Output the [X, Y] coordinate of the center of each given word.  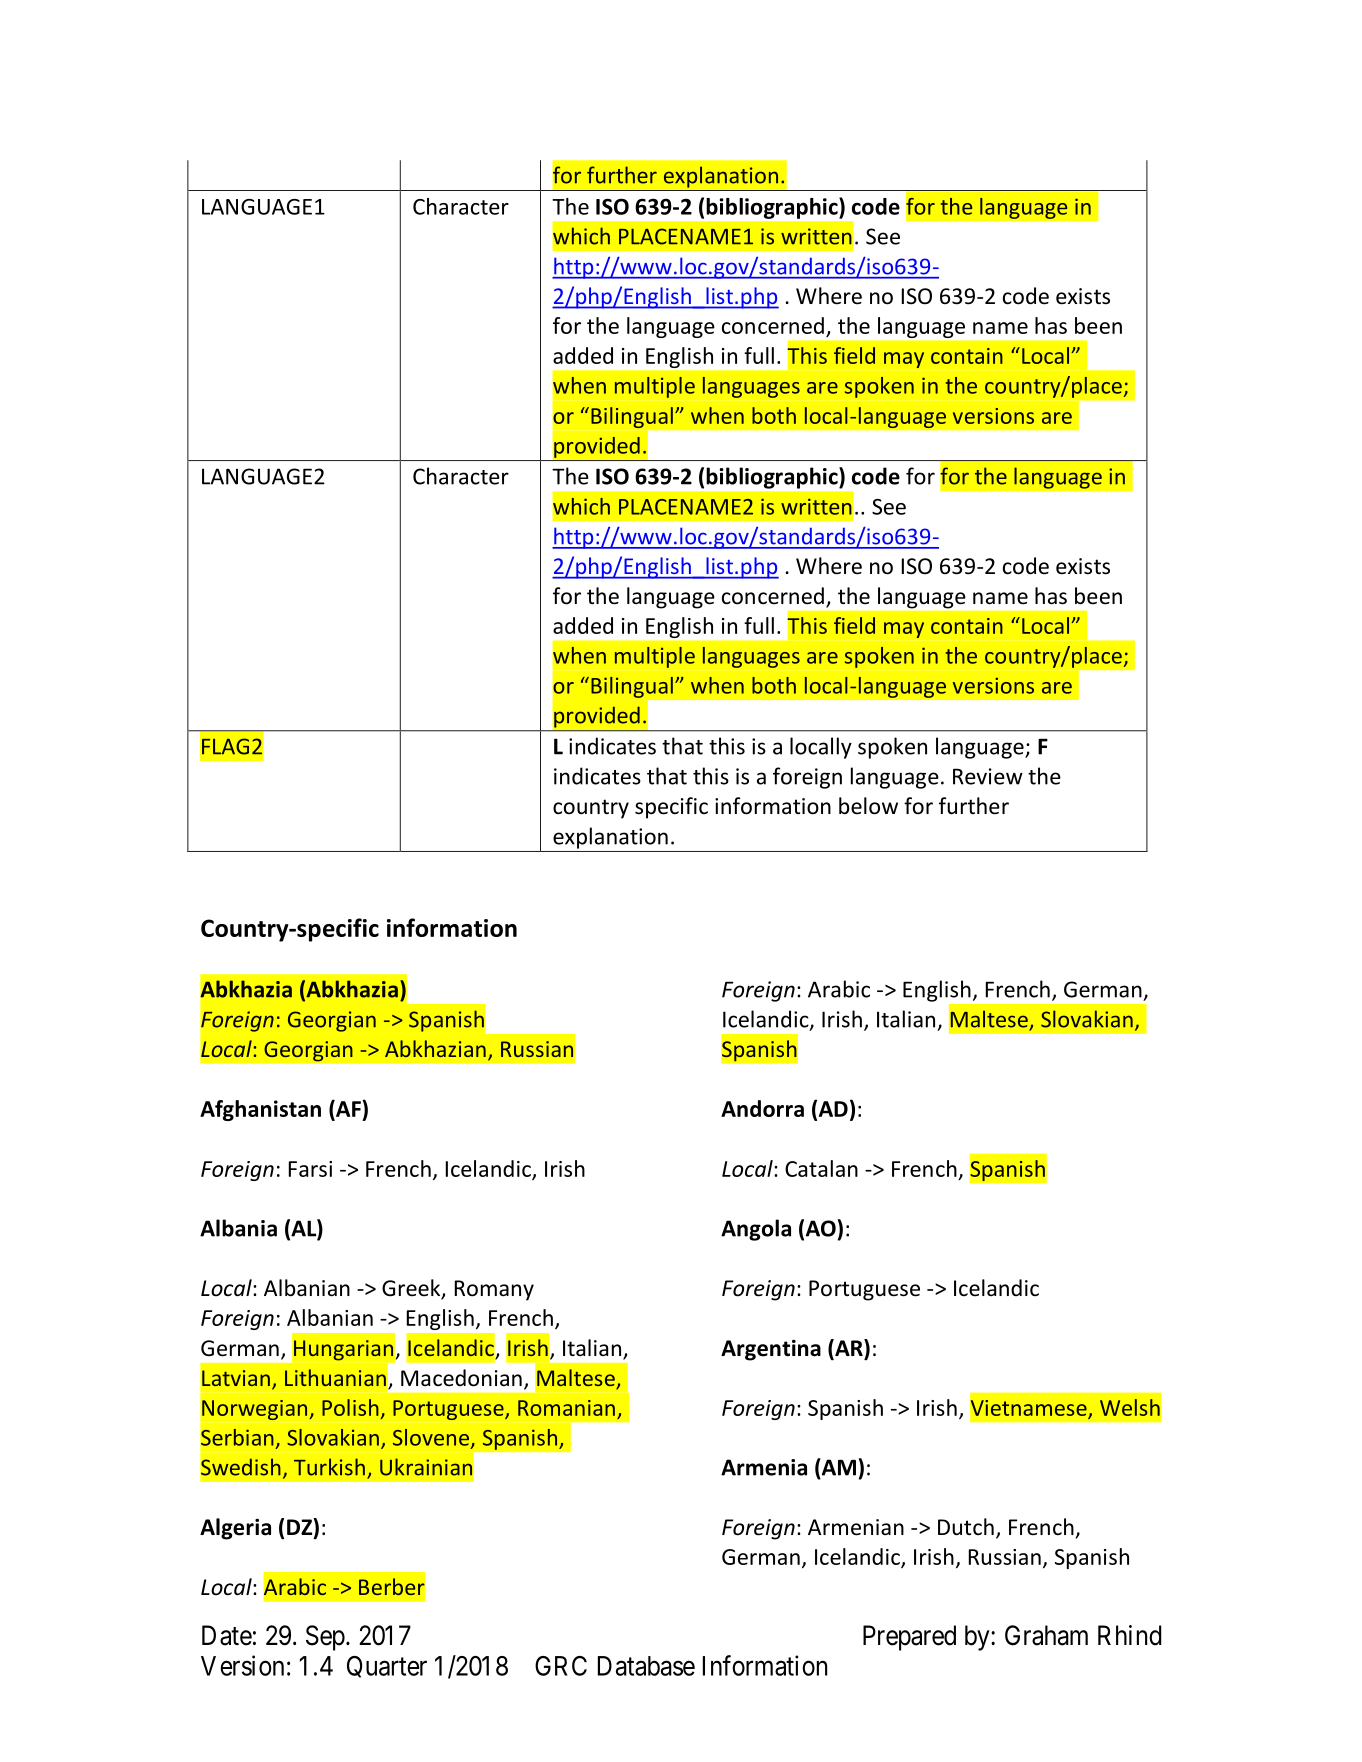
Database [646, 1666]
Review [988, 776]
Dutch [966, 1527]
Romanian [566, 1408]
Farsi [310, 1169]
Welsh [1130, 1407]
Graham [1046, 1635]
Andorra [762, 1108]
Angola [756, 1230]
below [868, 806]
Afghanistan [260, 1110]
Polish [350, 1407]
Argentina [771, 1350]
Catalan [821, 1168]
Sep [325, 1638]
